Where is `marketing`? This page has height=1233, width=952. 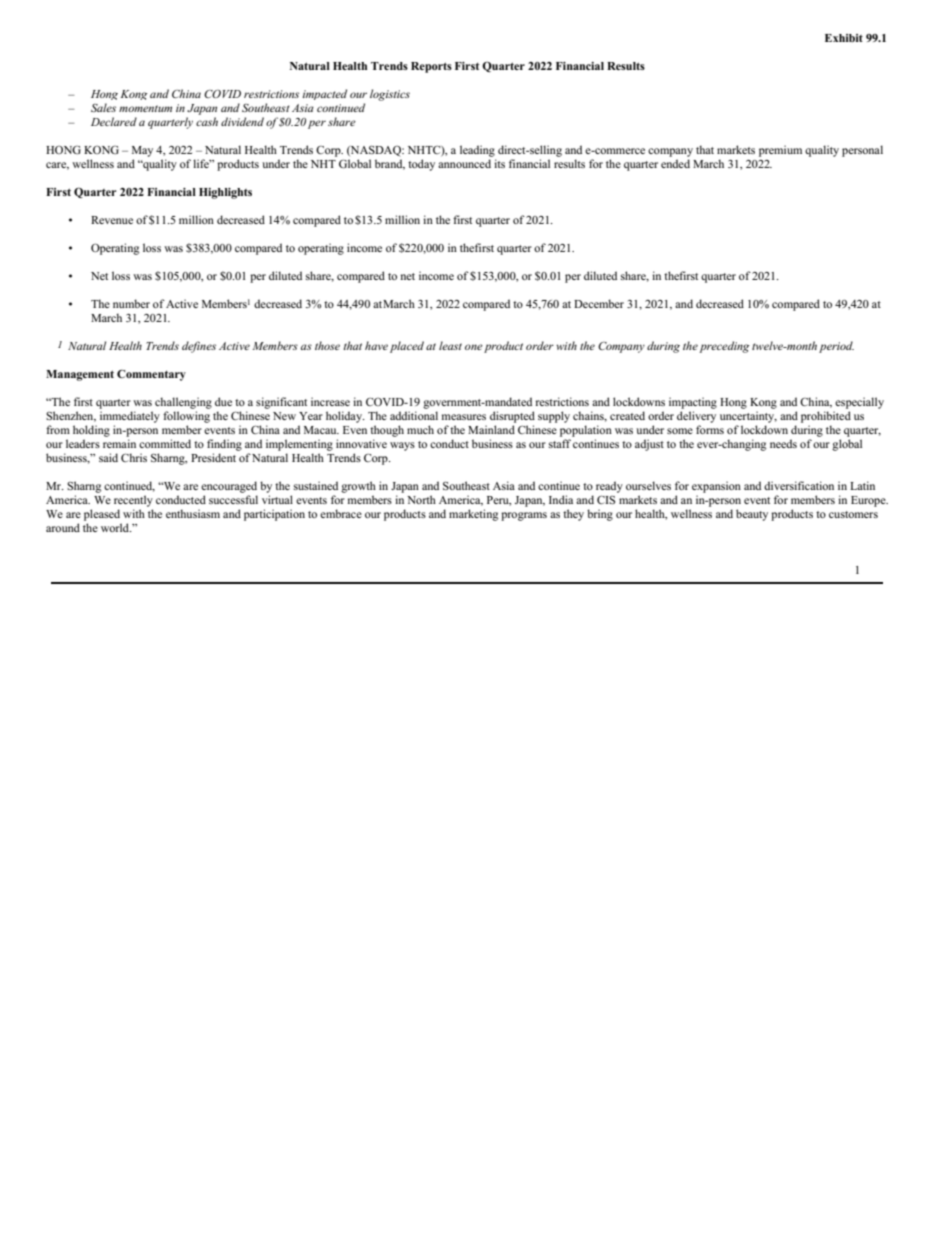 marketing is located at coordinates (473, 515).
